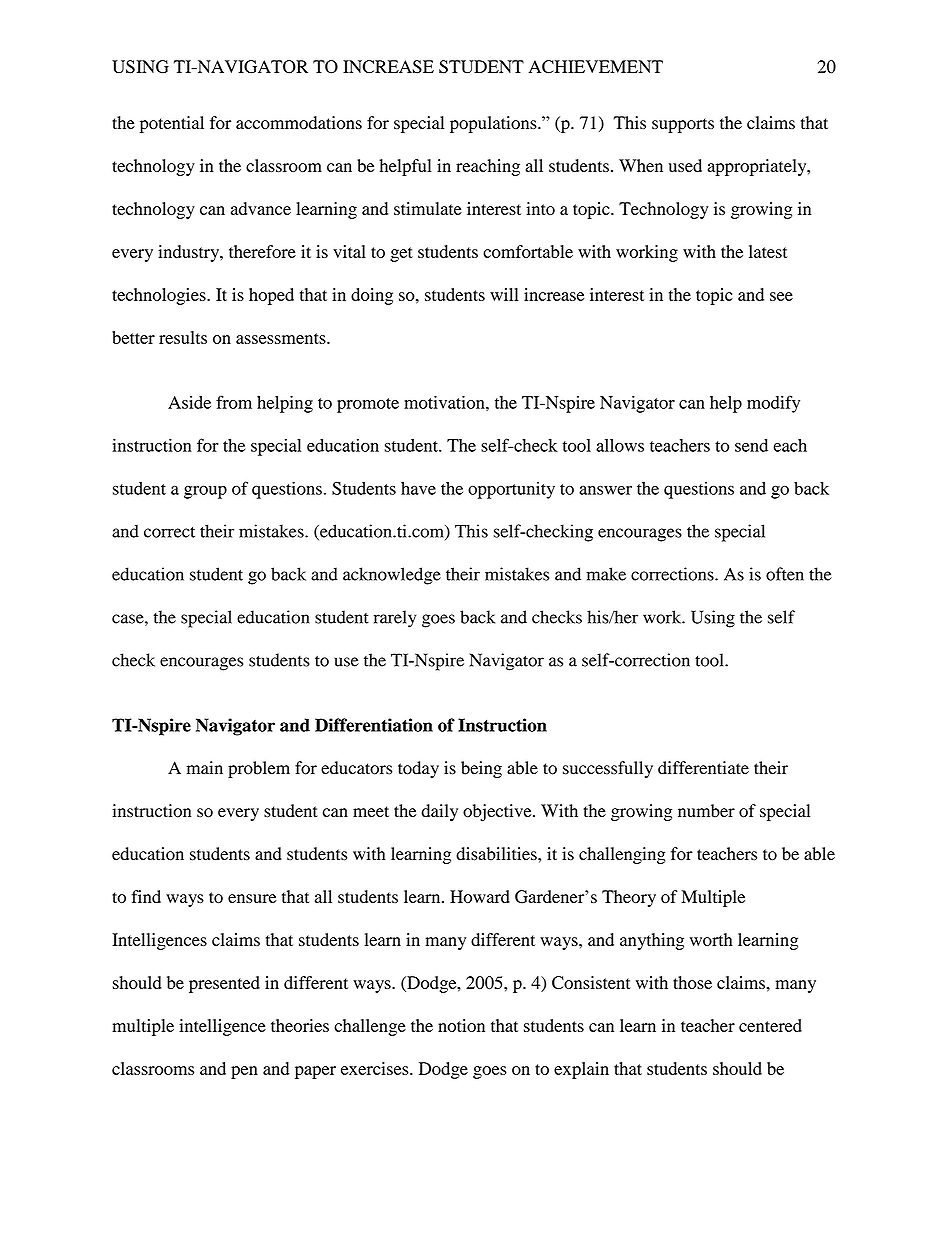 The image size is (952, 1233). I want to click on promote, so click(368, 405).
